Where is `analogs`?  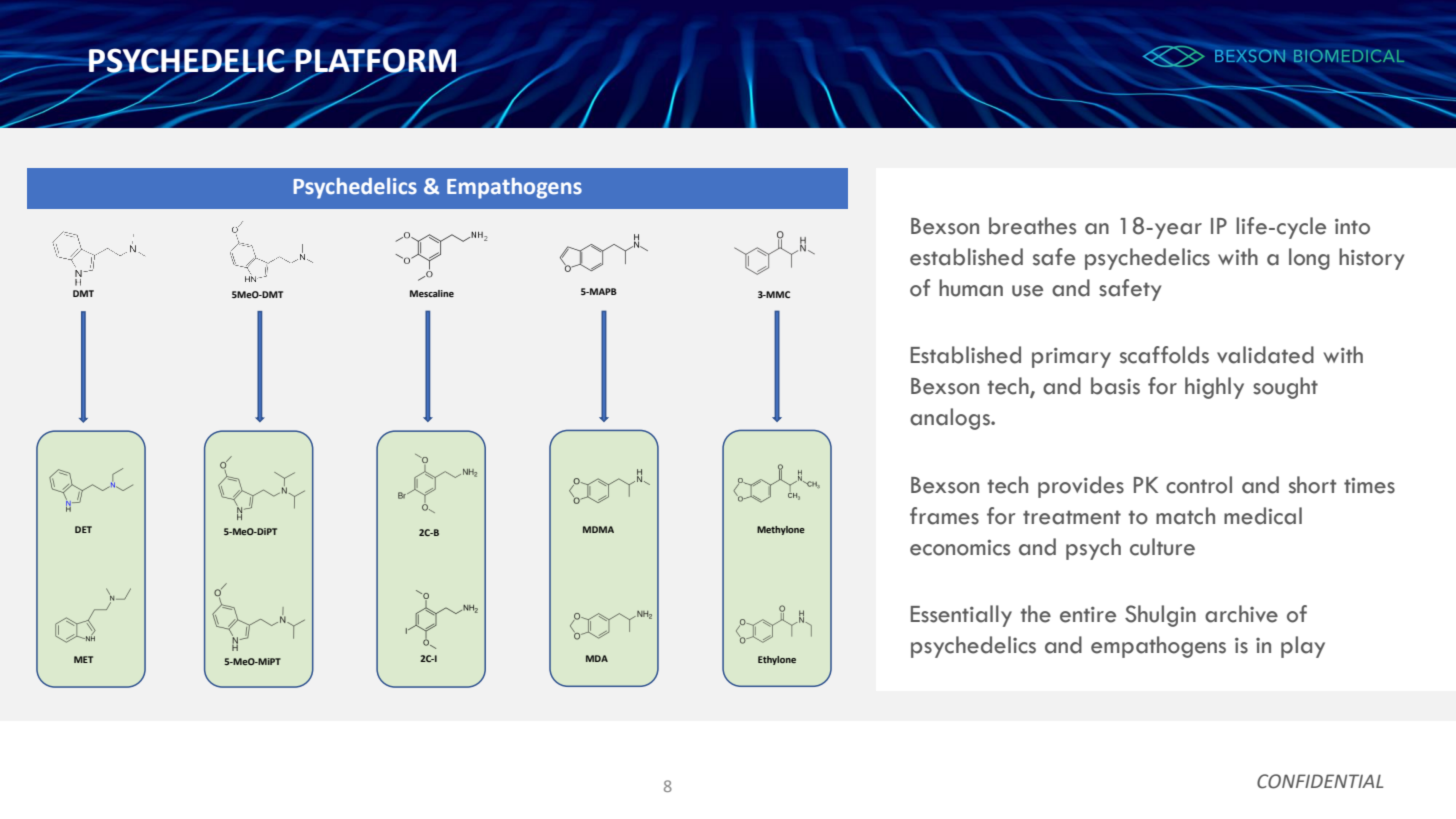 analogs is located at coordinates (951, 419).
